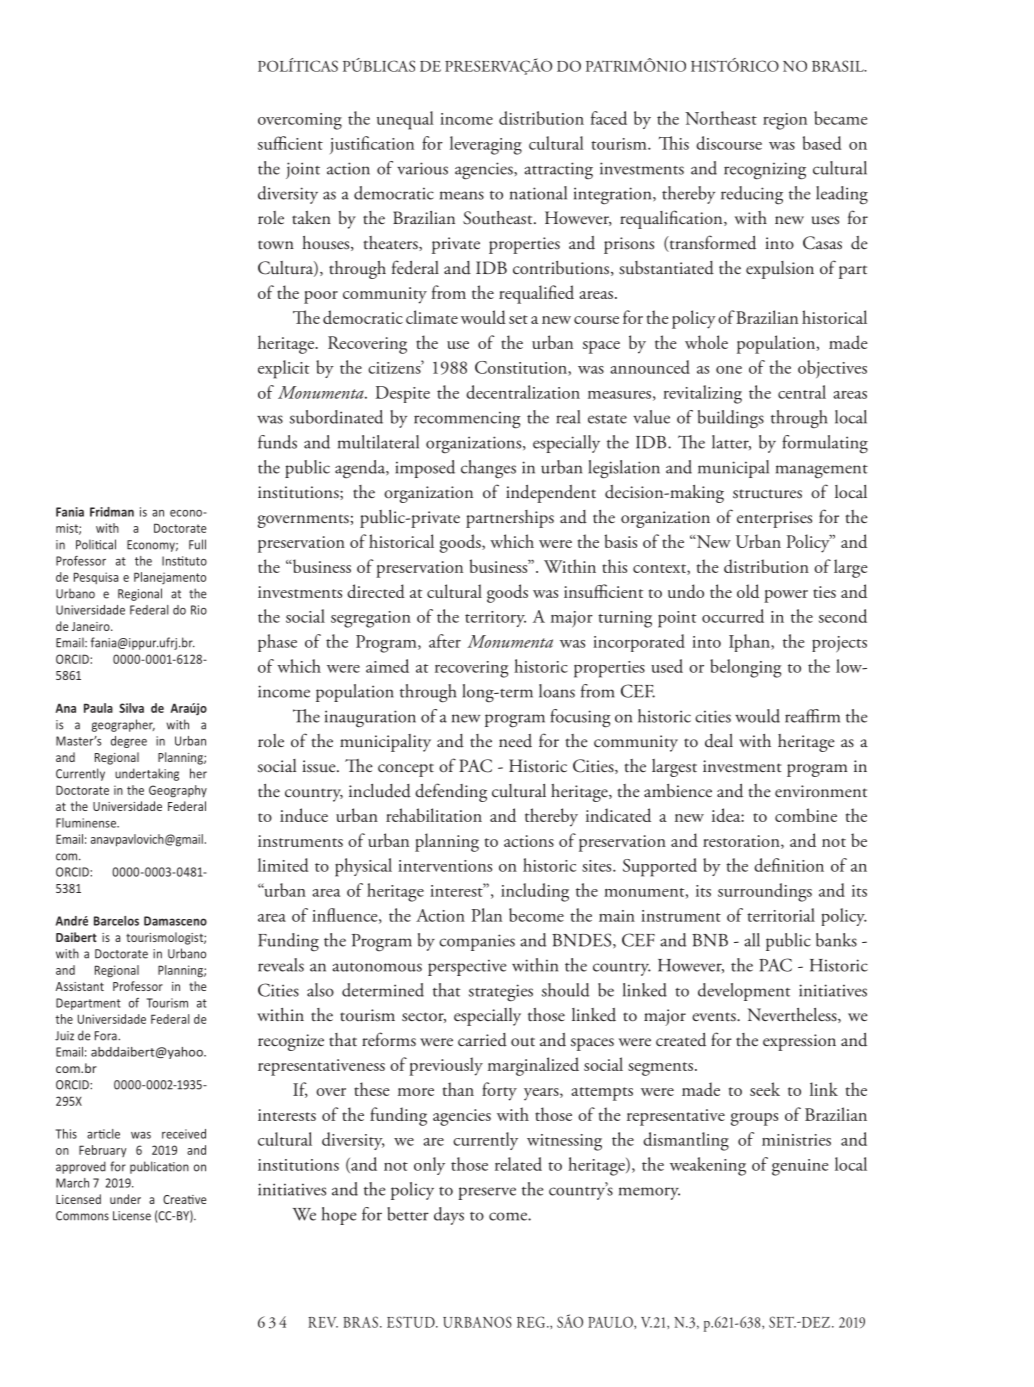 The width and height of the page is (1034, 1387). Describe the element at coordinates (486, 145) in the page. I see `leveraging` at that location.
